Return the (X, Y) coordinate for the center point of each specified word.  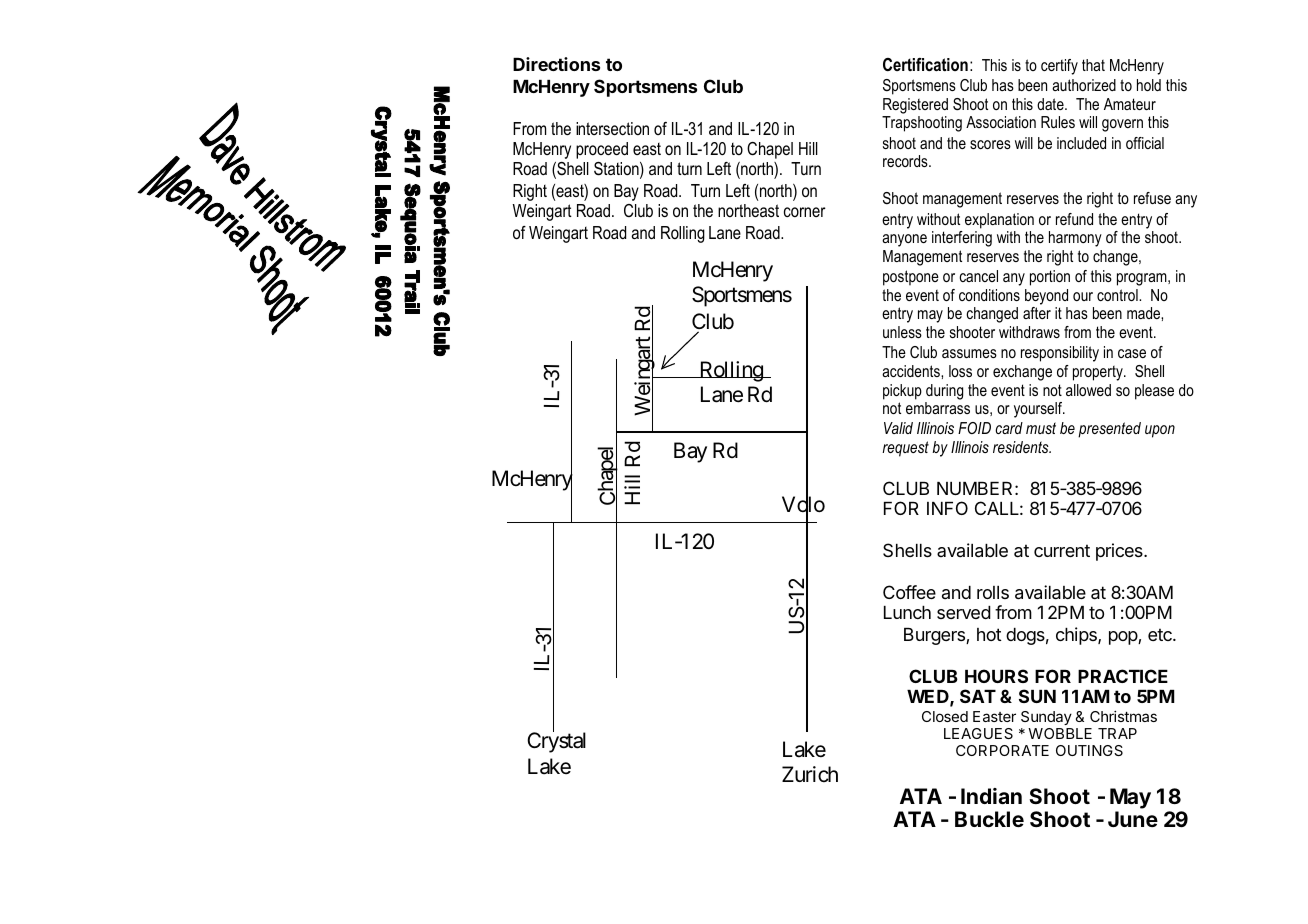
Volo (803, 505)
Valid (898, 428)
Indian (991, 796)
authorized (1084, 85)
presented (1109, 430)
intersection (612, 128)
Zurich (810, 774)
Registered (915, 106)
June (1133, 819)
